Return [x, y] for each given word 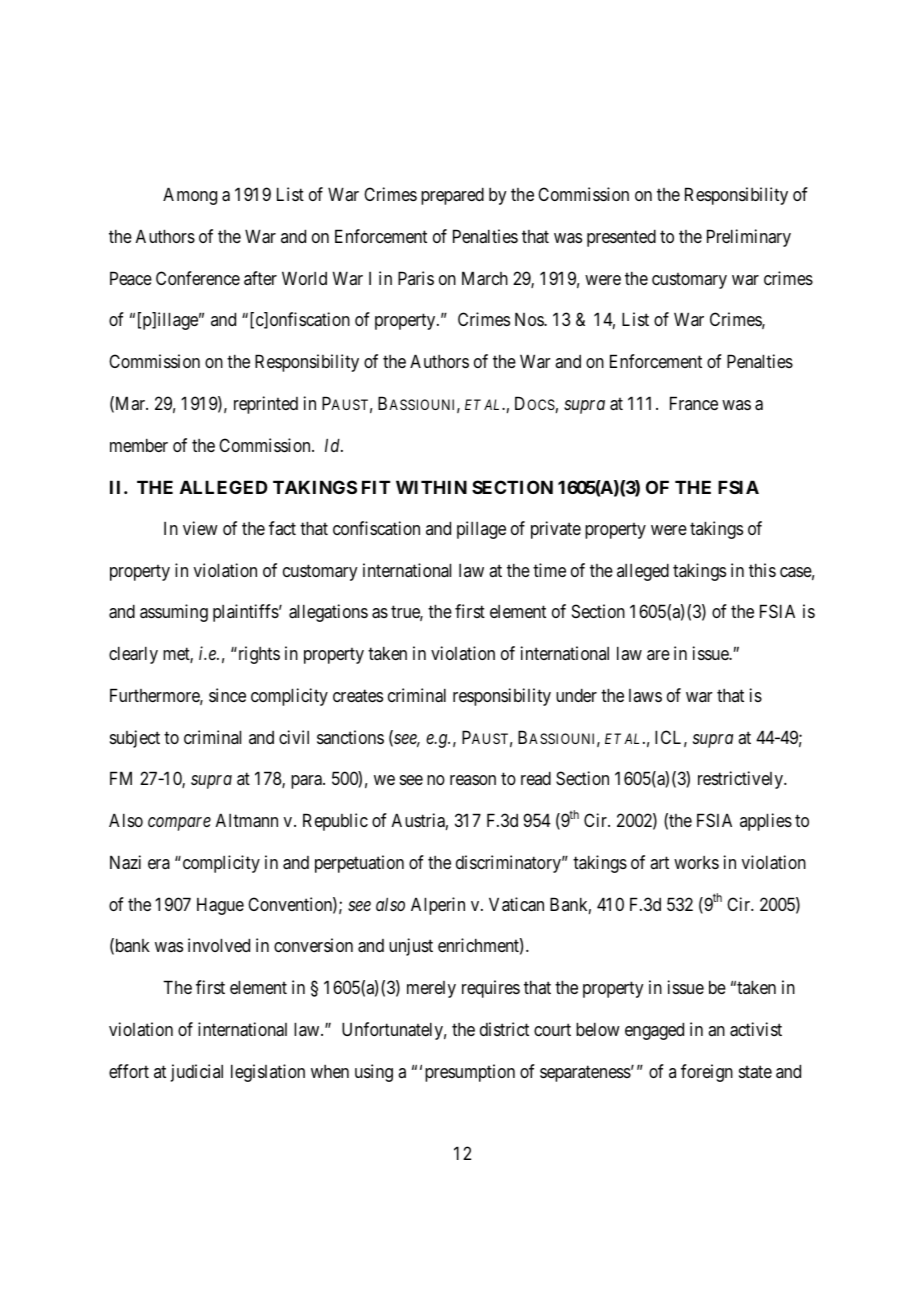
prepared [452, 196]
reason [473, 780]
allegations [328, 613]
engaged [654, 1031]
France [694, 403]
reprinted [266, 405]
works [696, 862]
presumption [470, 1073]
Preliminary [749, 238]
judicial [197, 1073]
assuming [174, 613]
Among [190, 196]
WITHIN [431, 487]
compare [179, 824]
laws [645, 695]
